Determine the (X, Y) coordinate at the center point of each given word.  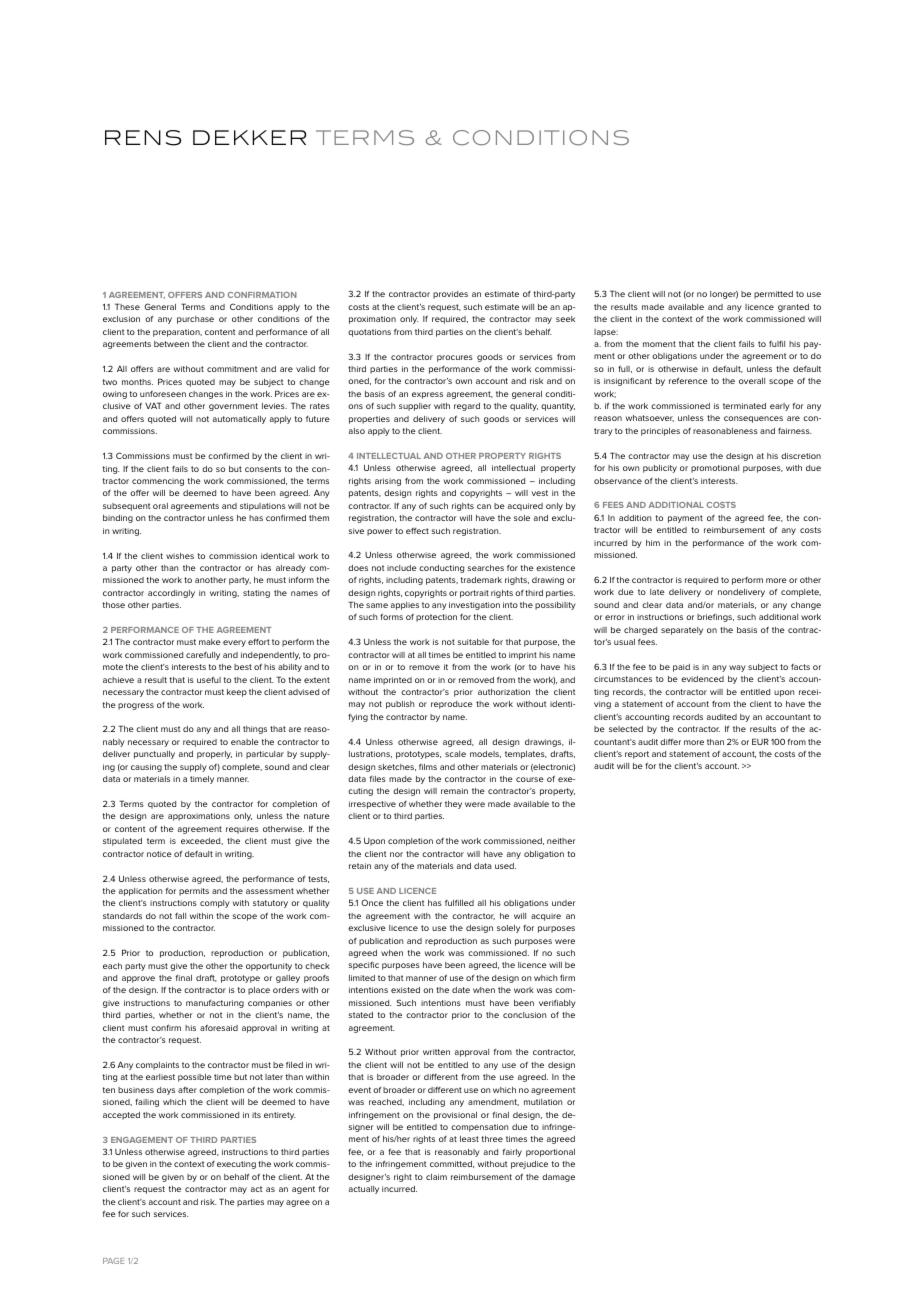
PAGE (113, 1261)
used (505, 866)
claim (436, 1177)
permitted (773, 295)
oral (160, 506)
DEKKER (249, 137)
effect (417, 531)
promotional (715, 469)
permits (194, 892)
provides (450, 295)
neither (561, 841)
